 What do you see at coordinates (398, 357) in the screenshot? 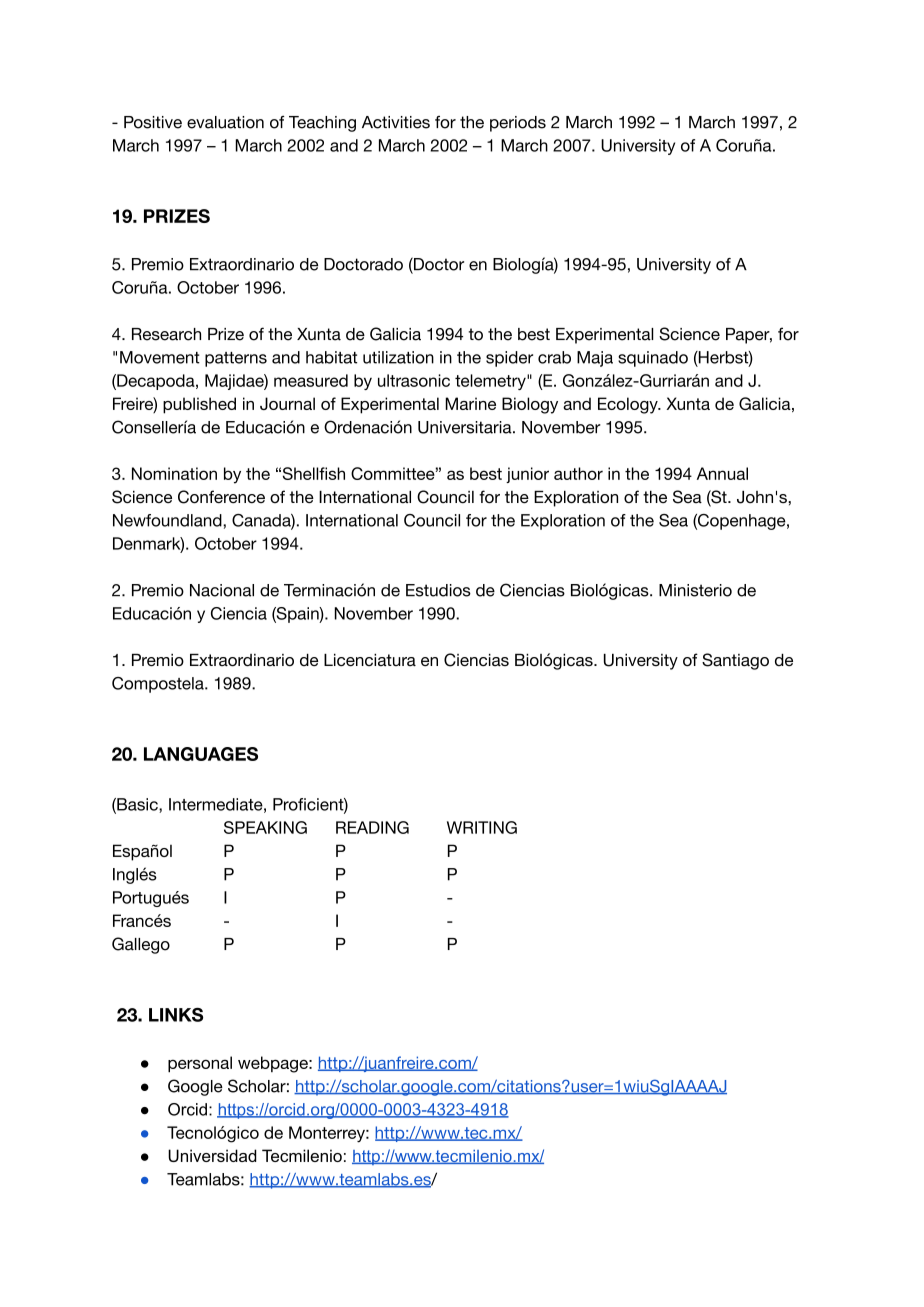
I see `utilization` at bounding box center [398, 357].
